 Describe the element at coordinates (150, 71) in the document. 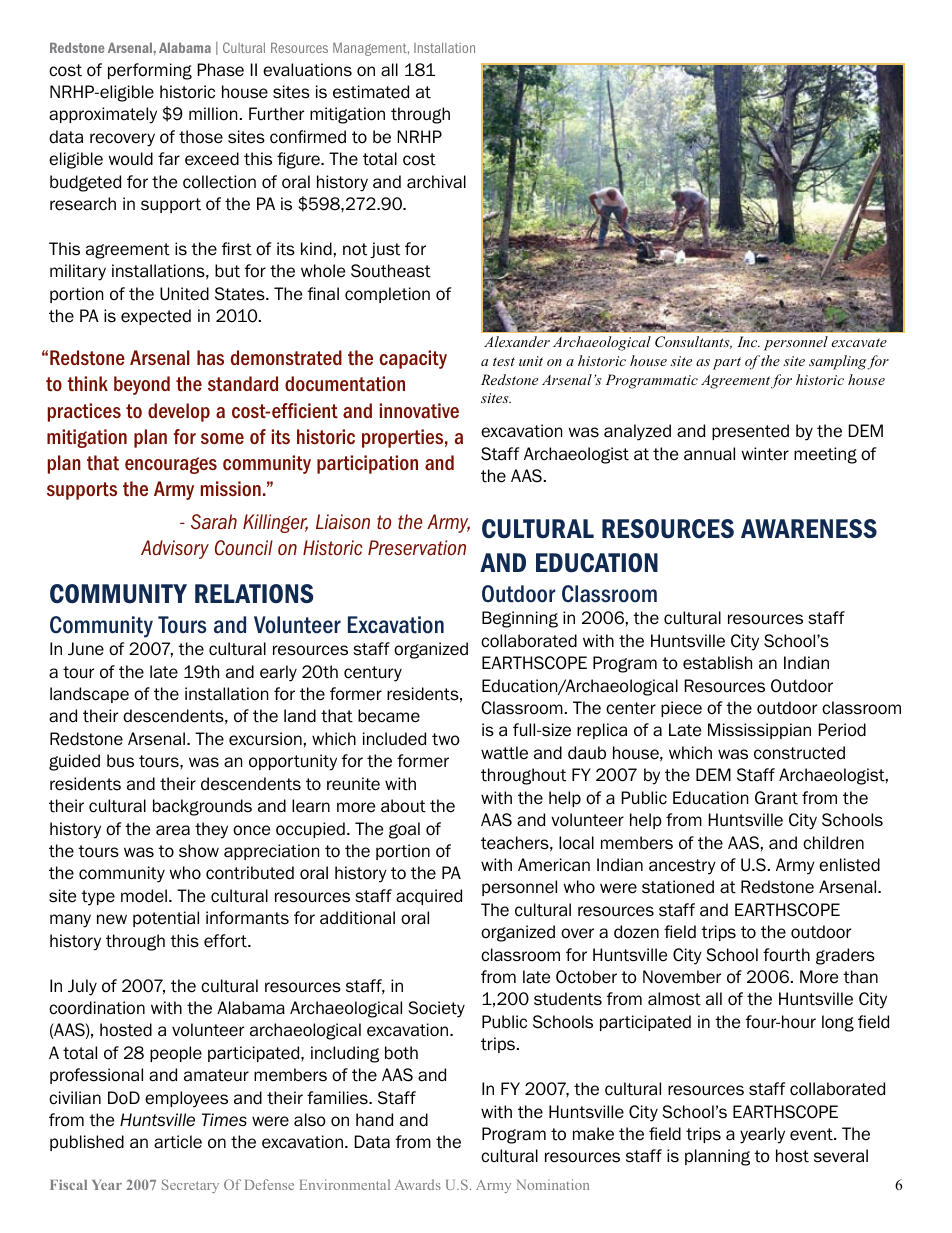

I see `performing` at that location.
